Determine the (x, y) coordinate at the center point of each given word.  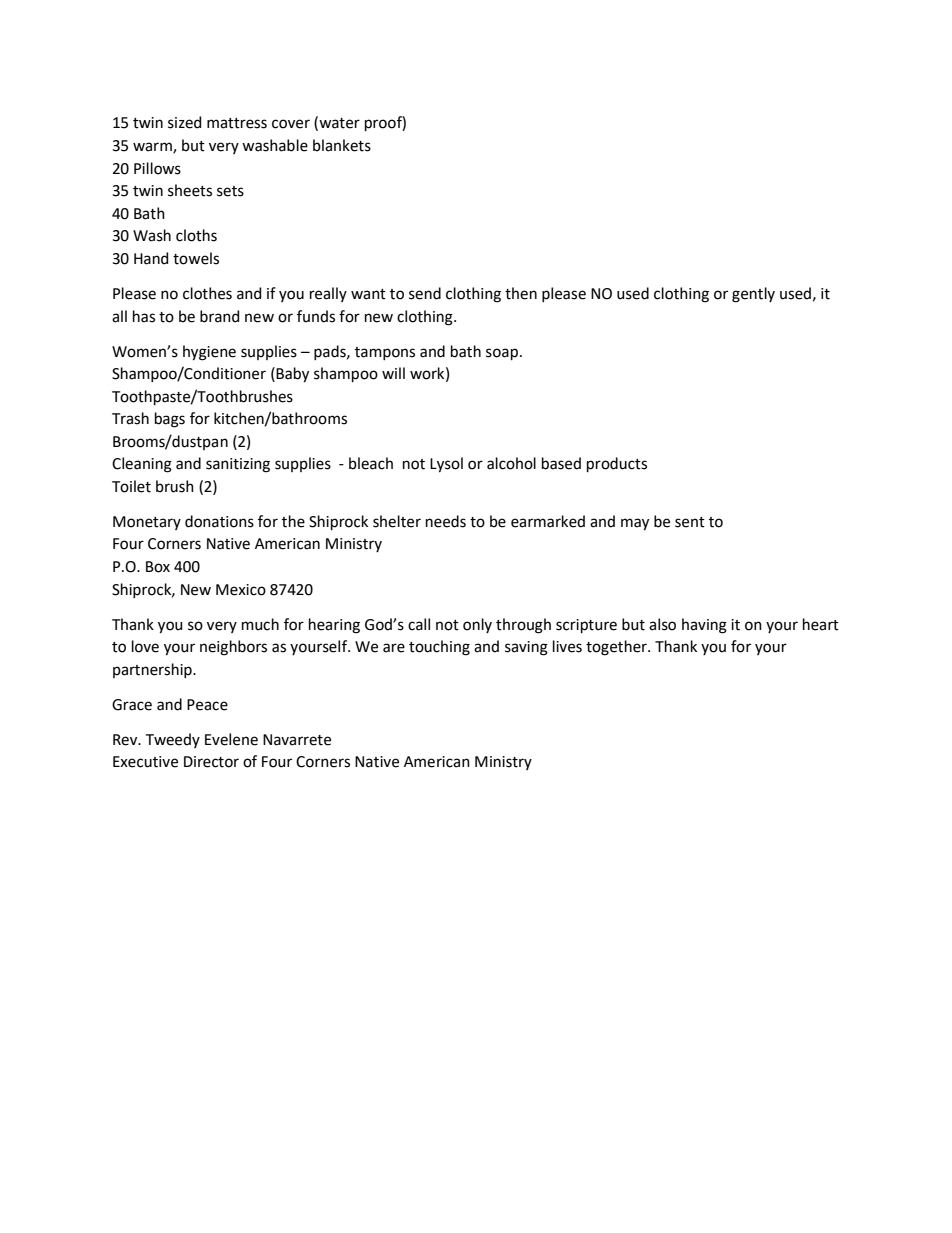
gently (753, 295)
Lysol (446, 465)
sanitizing (238, 465)
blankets (342, 145)
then (521, 293)
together (617, 648)
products (617, 464)
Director (211, 762)
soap (503, 354)
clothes (207, 293)
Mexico (241, 590)
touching (439, 648)
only (477, 625)
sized (184, 122)
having (704, 626)
